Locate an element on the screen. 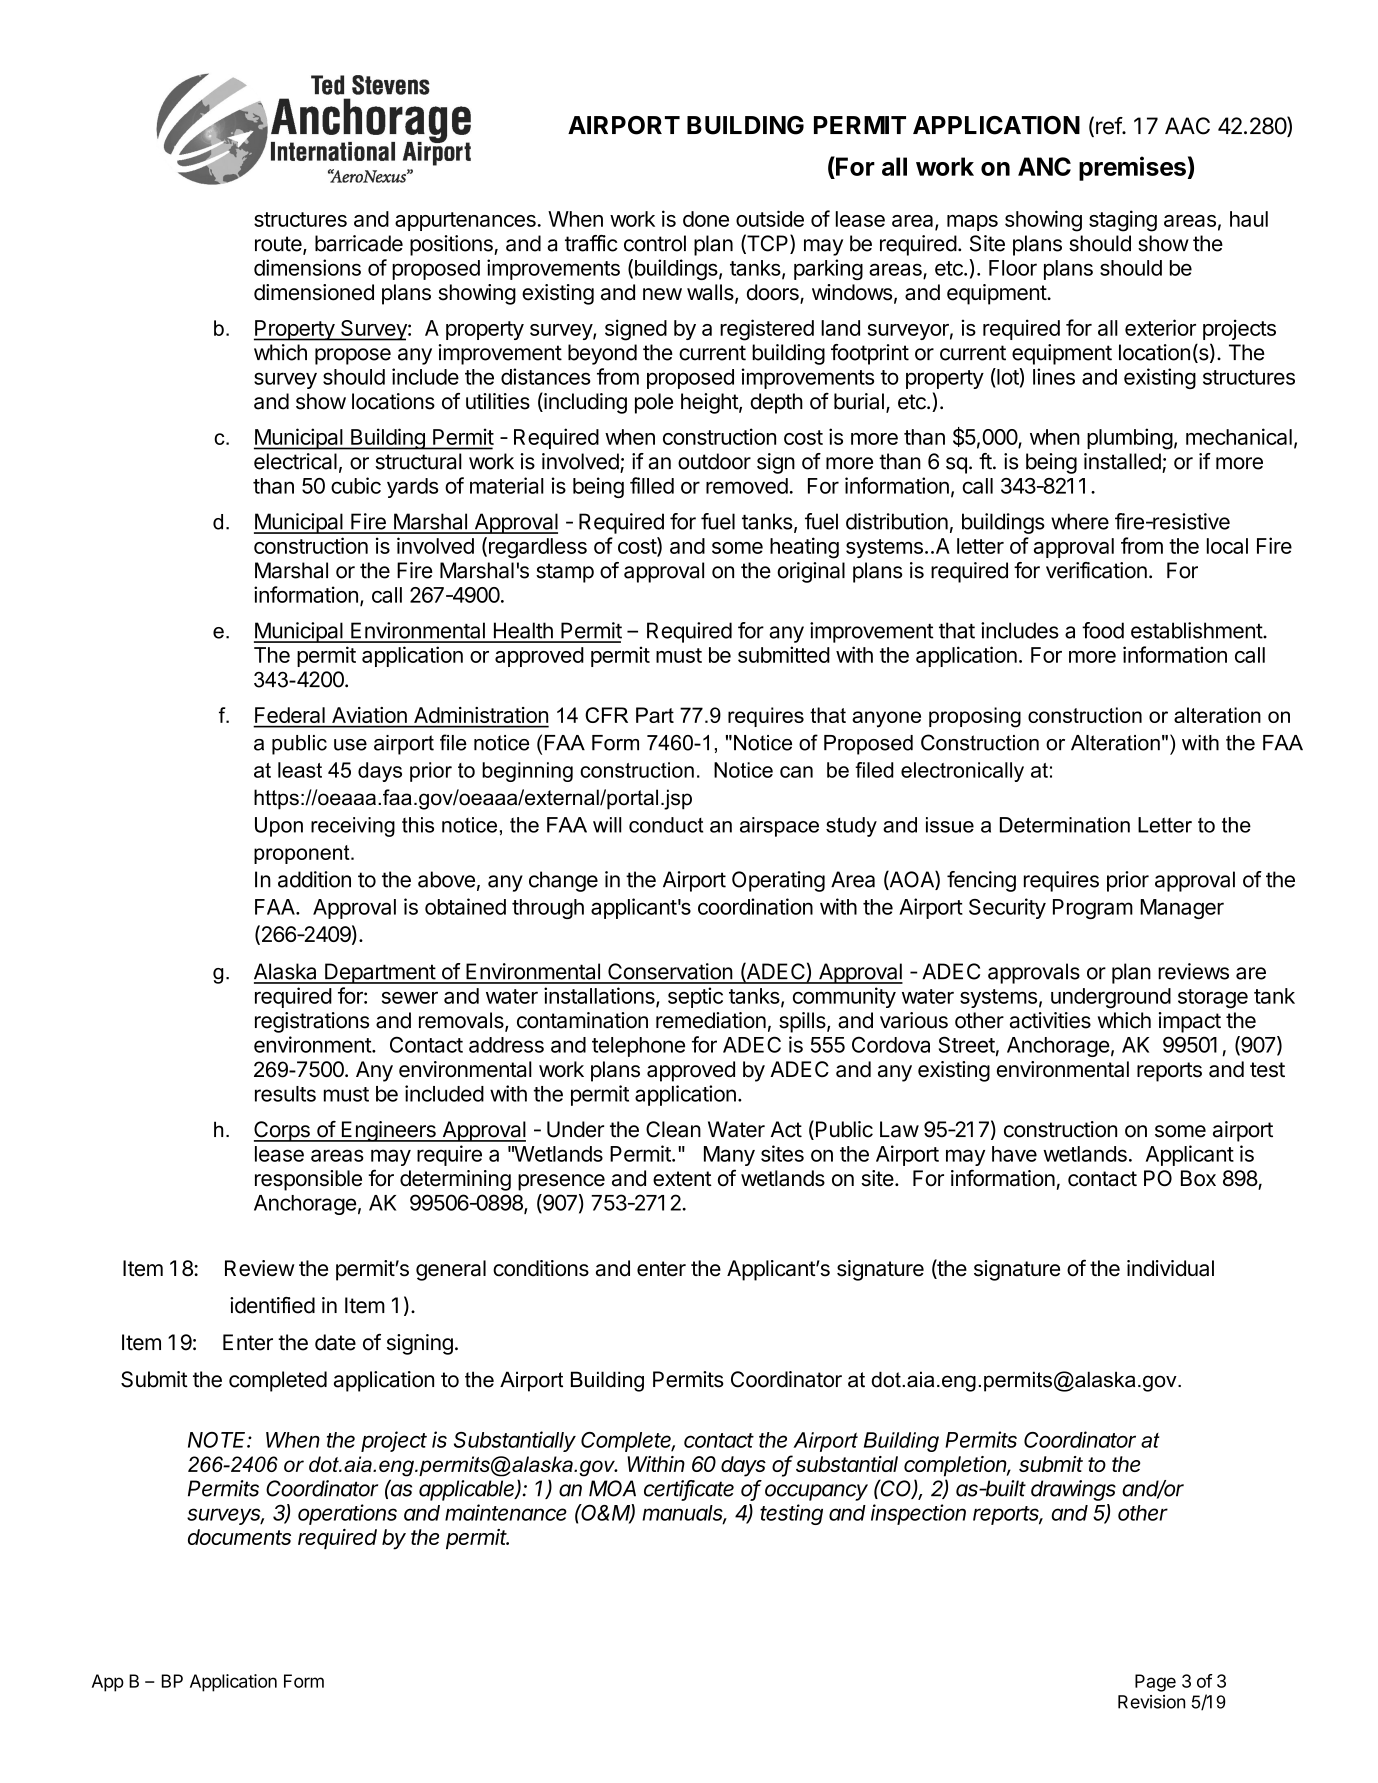  operations is located at coordinates (347, 1514).
